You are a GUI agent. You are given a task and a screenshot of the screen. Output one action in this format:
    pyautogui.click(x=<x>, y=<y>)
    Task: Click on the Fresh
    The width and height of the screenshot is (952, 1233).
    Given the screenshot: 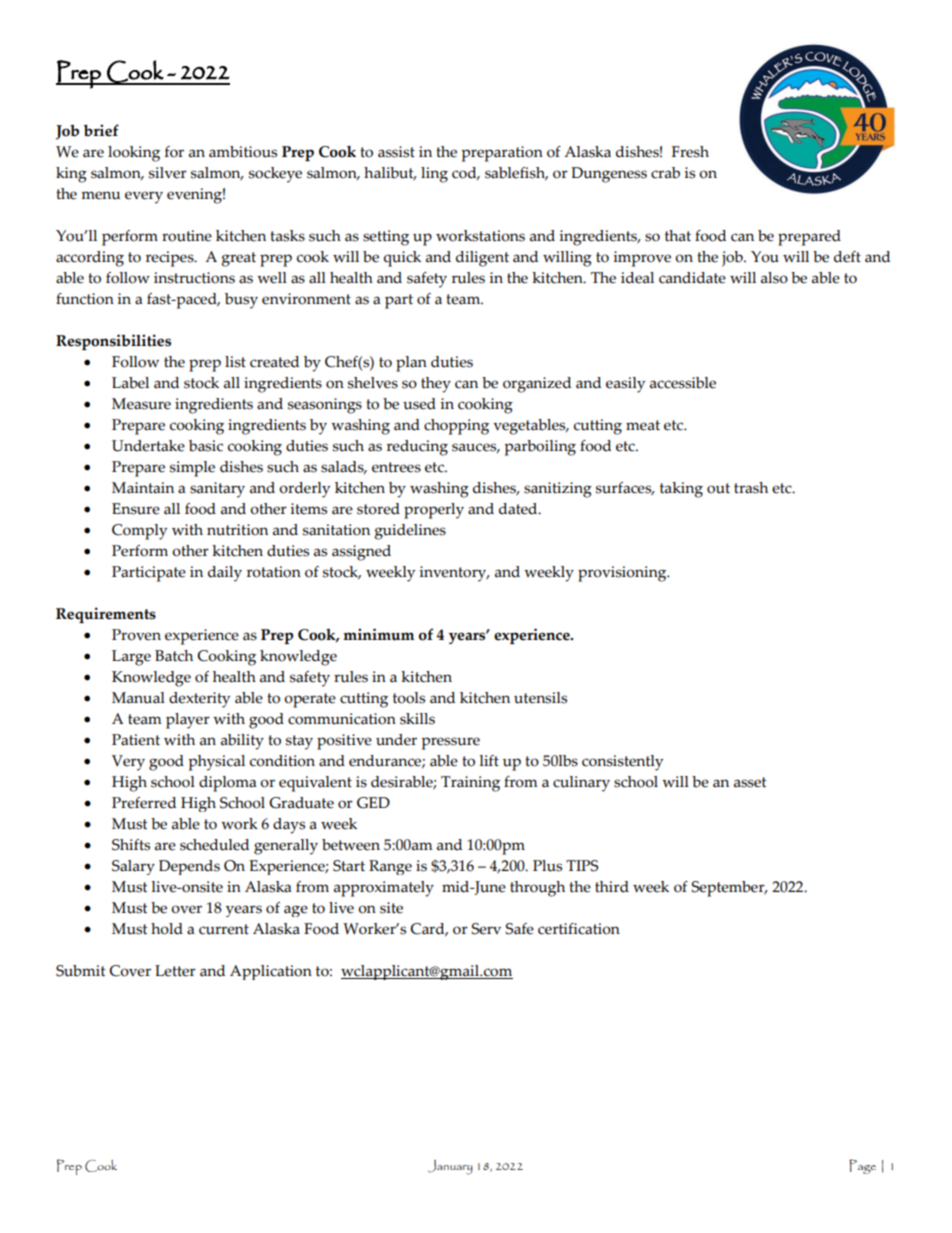 What is the action you would take?
    pyautogui.click(x=690, y=152)
